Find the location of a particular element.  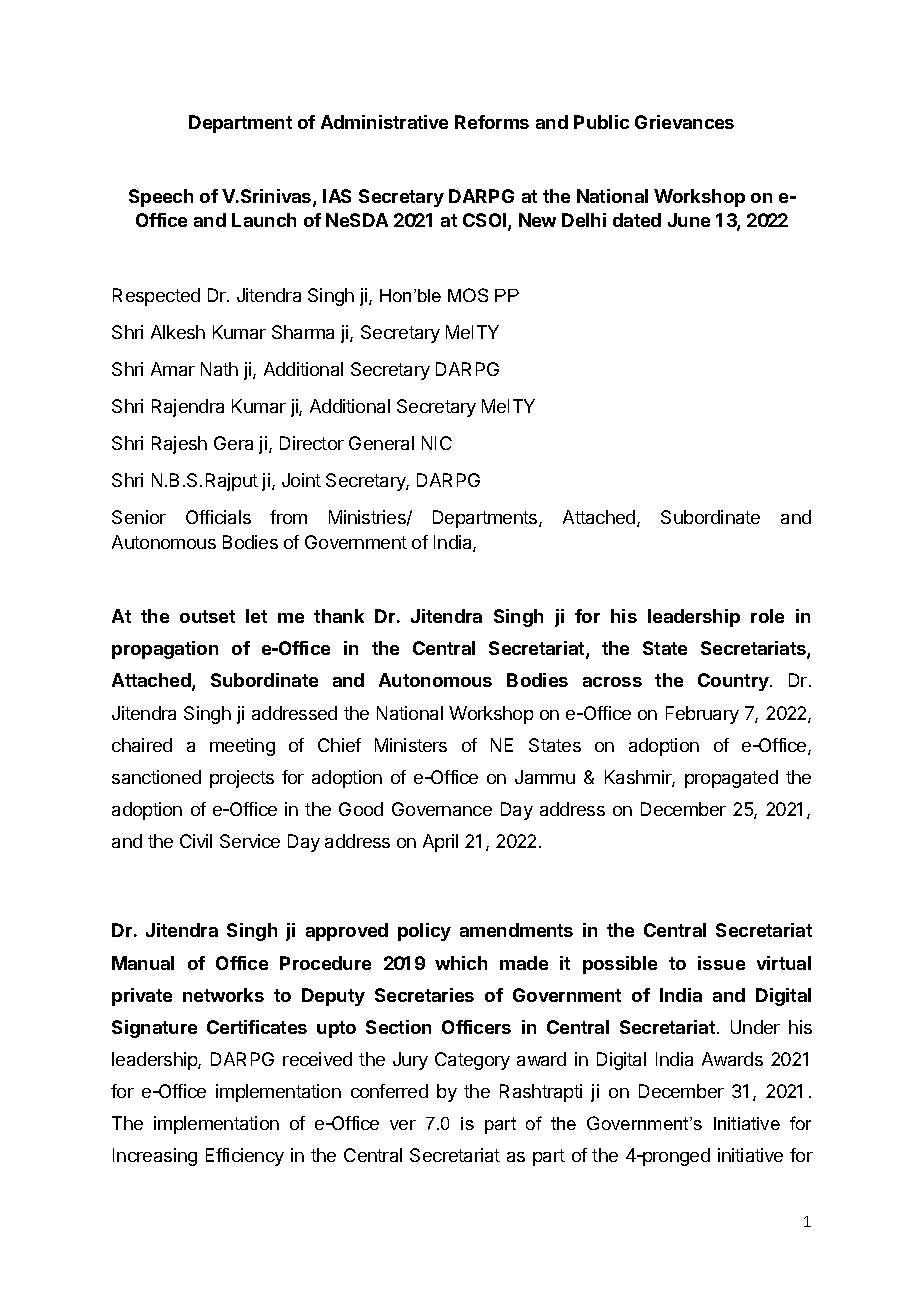

Reforms is located at coordinates (492, 122).
